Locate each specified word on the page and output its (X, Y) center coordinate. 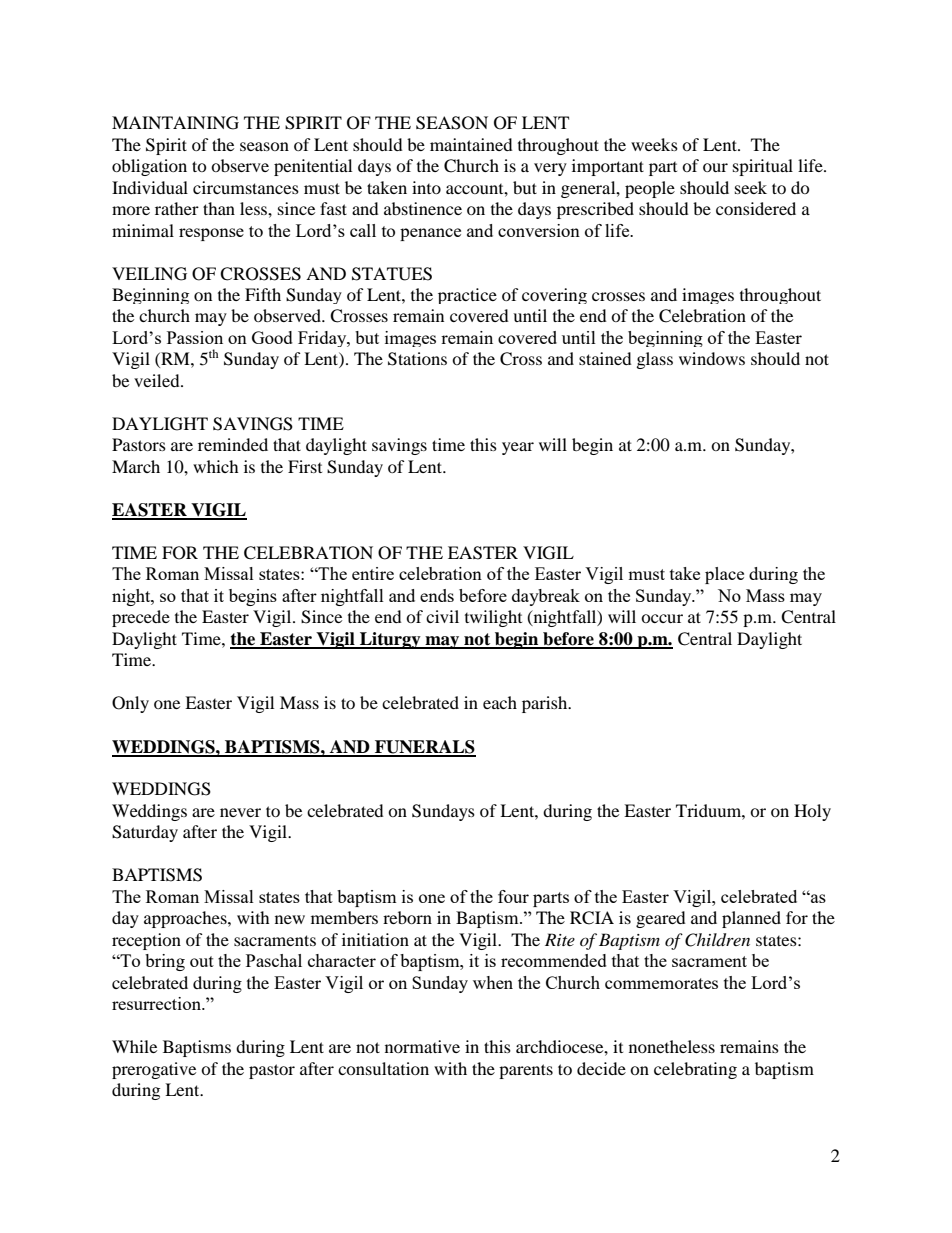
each (500, 702)
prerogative (154, 1070)
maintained (471, 144)
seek (751, 187)
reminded (233, 444)
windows (712, 358)
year (518, 448)
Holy (812, 812)
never (240, 812)
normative (422, 1046)
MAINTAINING (175, 123)
